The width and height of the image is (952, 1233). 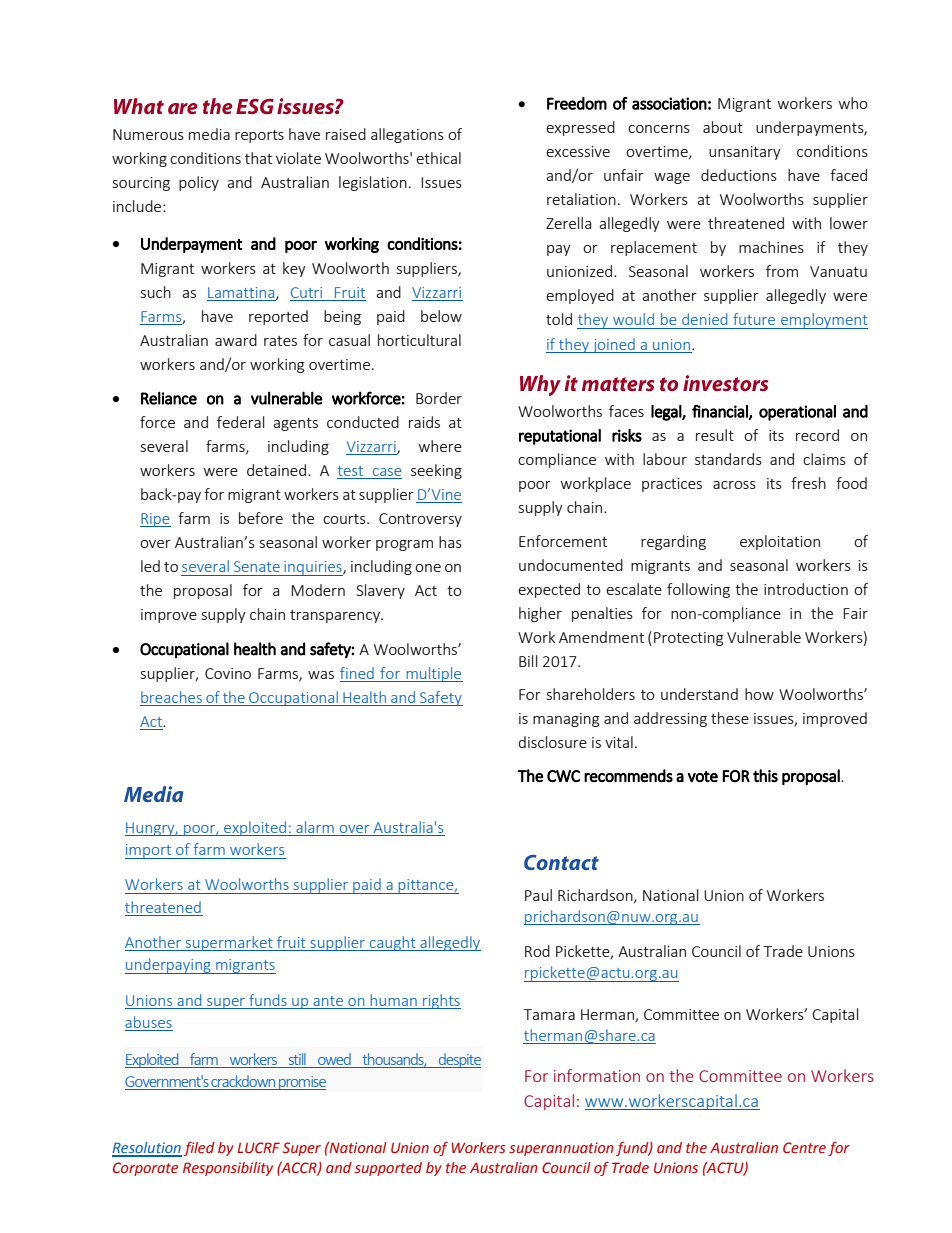 What do you see at coordinates (459, 1060) in the image?
I see `despite` at bounding box center [459, 1060].
